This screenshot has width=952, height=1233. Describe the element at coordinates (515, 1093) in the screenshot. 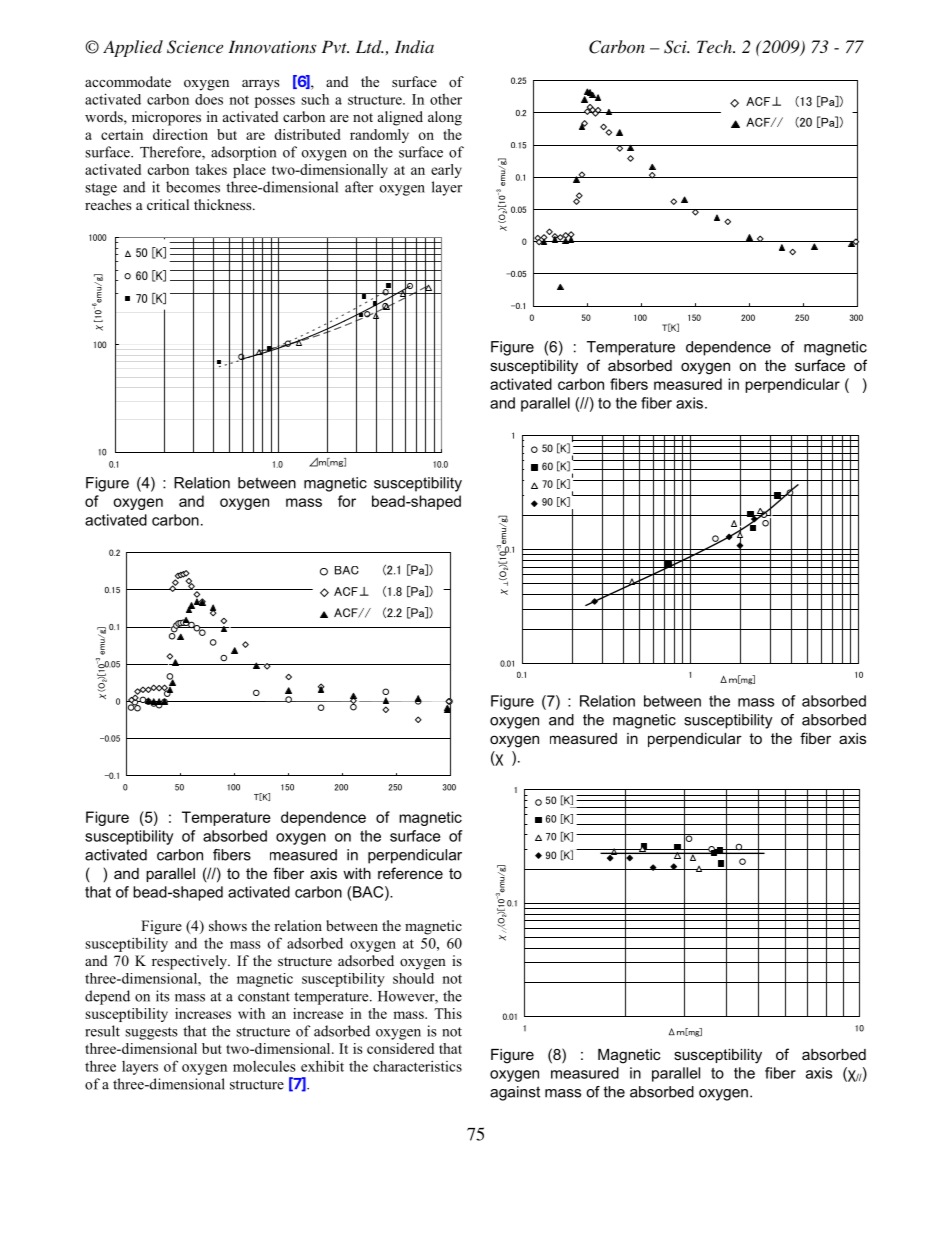

I see `against` at that location.
